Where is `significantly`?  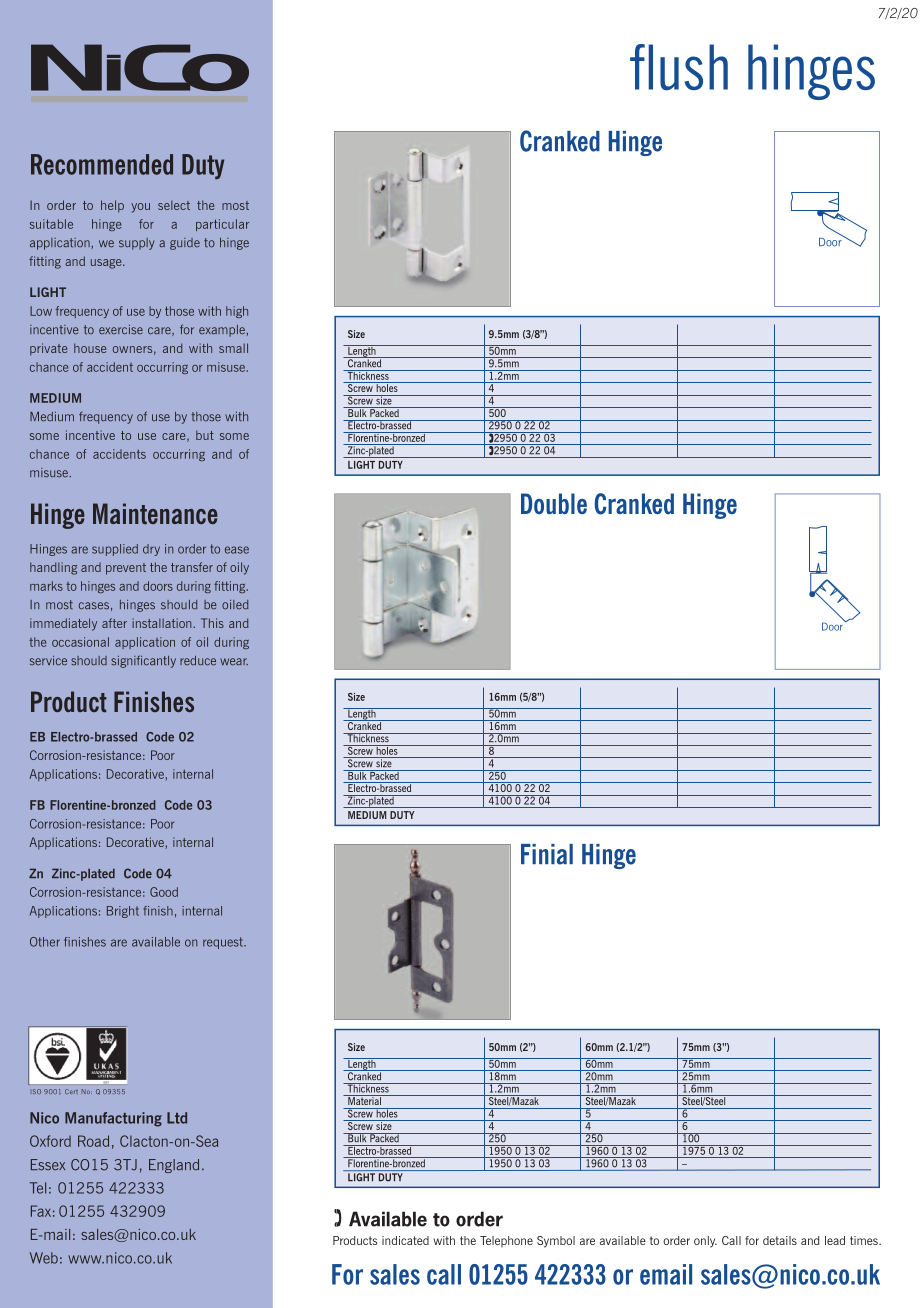 significantly is located at coordinates (143, 661).
